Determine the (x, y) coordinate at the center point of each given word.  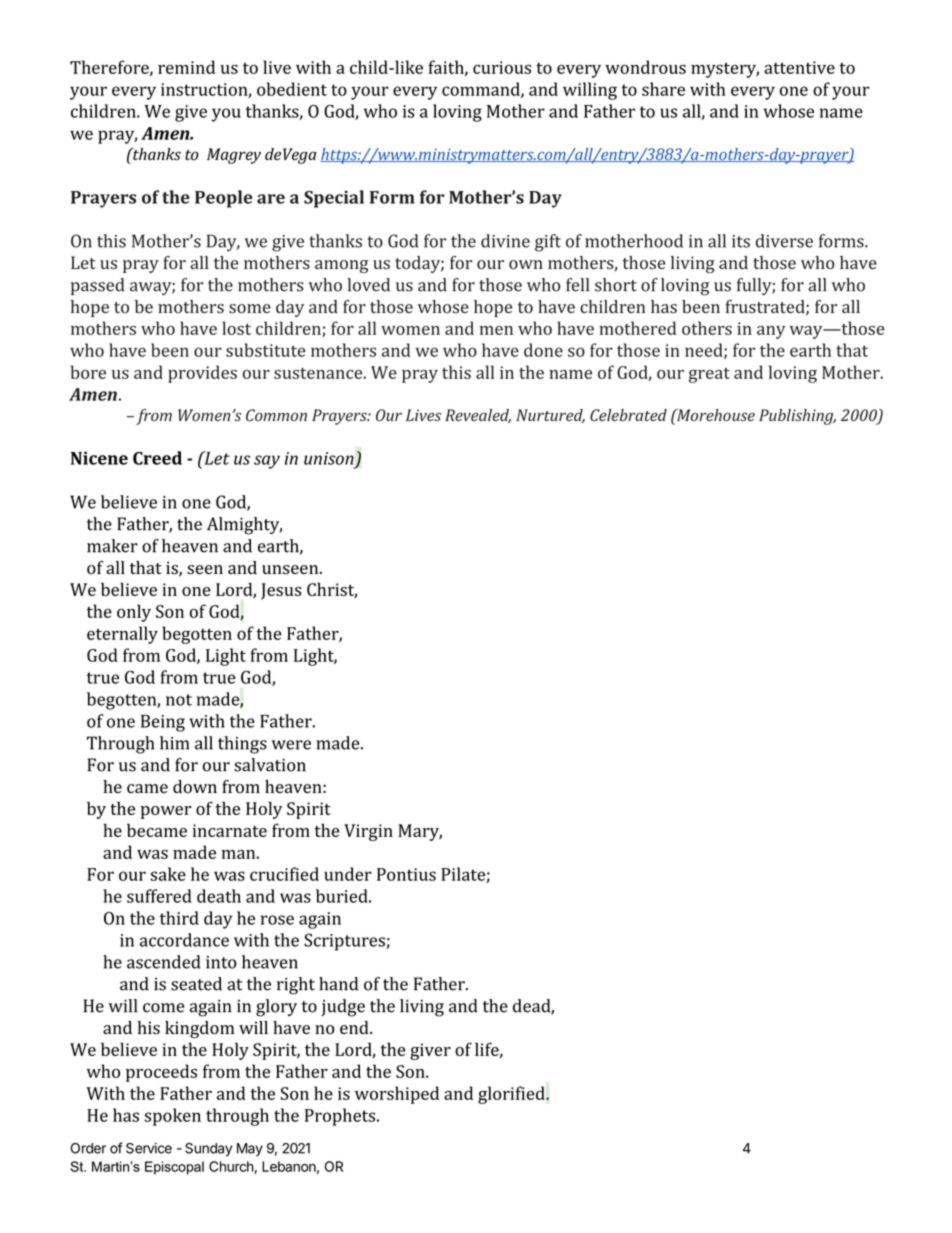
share (663, 89)
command (482, 90)
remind (186, 67)
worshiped (397, 1095)
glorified (512, 1095)
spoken (172, 1117)
